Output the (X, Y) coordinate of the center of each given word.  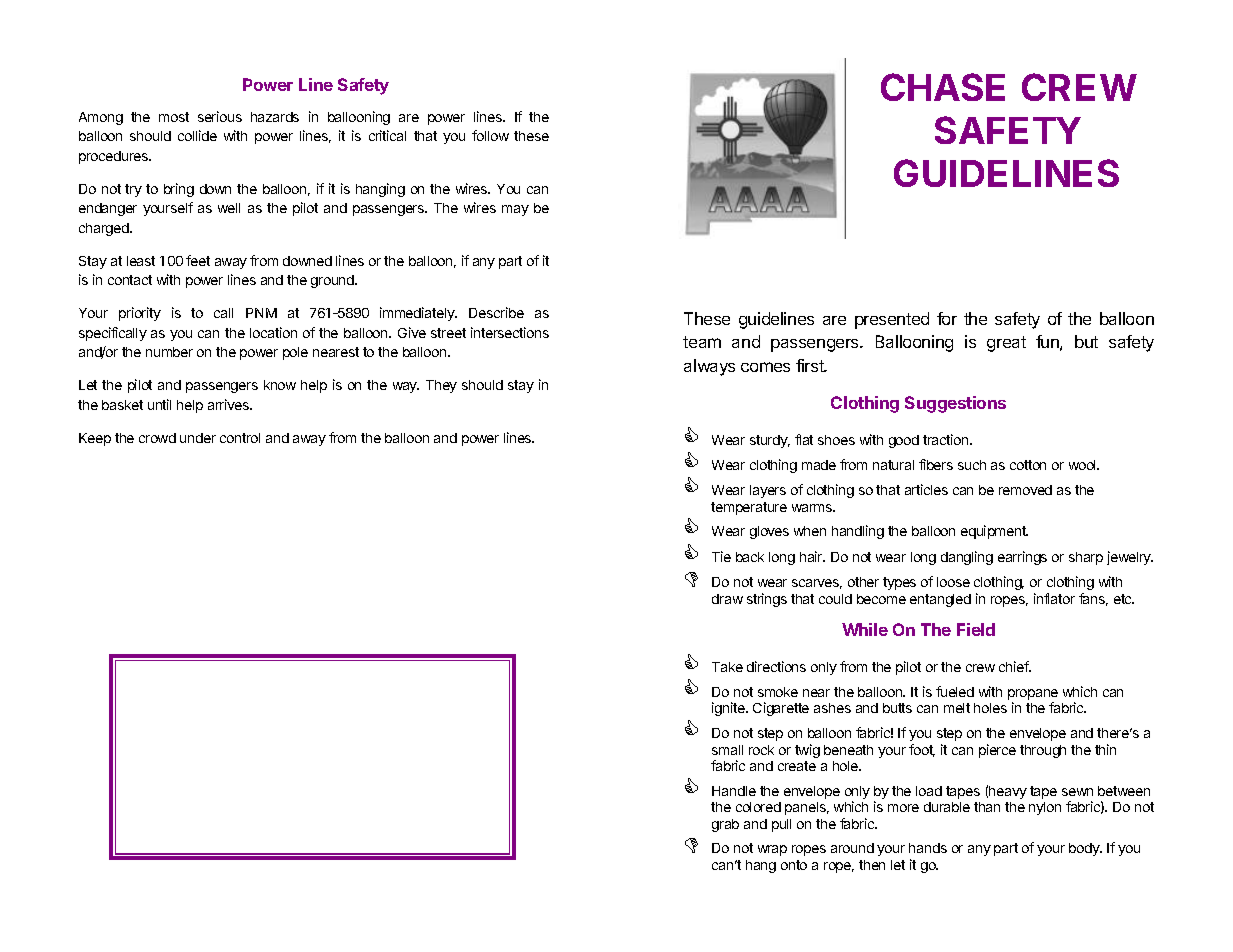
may (515, 210)
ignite (729, 709)
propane (1033, 696)
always (709, 367)
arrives (230, 404)
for (947, 318)
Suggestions (955, 404)
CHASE (943, 87)
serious (220, 116)
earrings (1022, 558)
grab (725, 825)
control (240, 438)
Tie (721, 556)
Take (727, 667)
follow (490, 135)
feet (198, 260)
